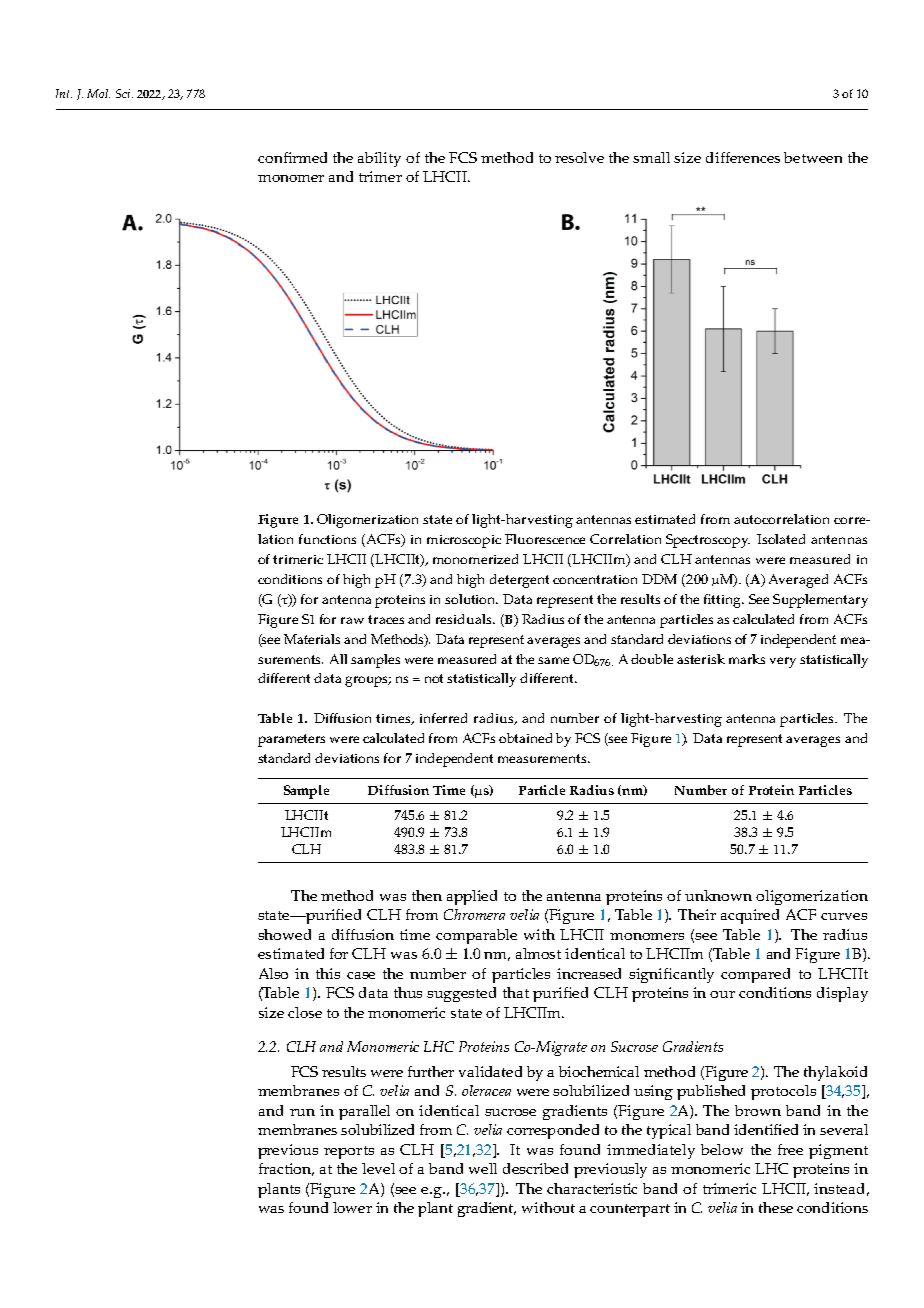 The width and height of the screenshot is (924, 1308). Describe the element at coordinates (743, 157) in the screenshot. I see `differences` at that location.
